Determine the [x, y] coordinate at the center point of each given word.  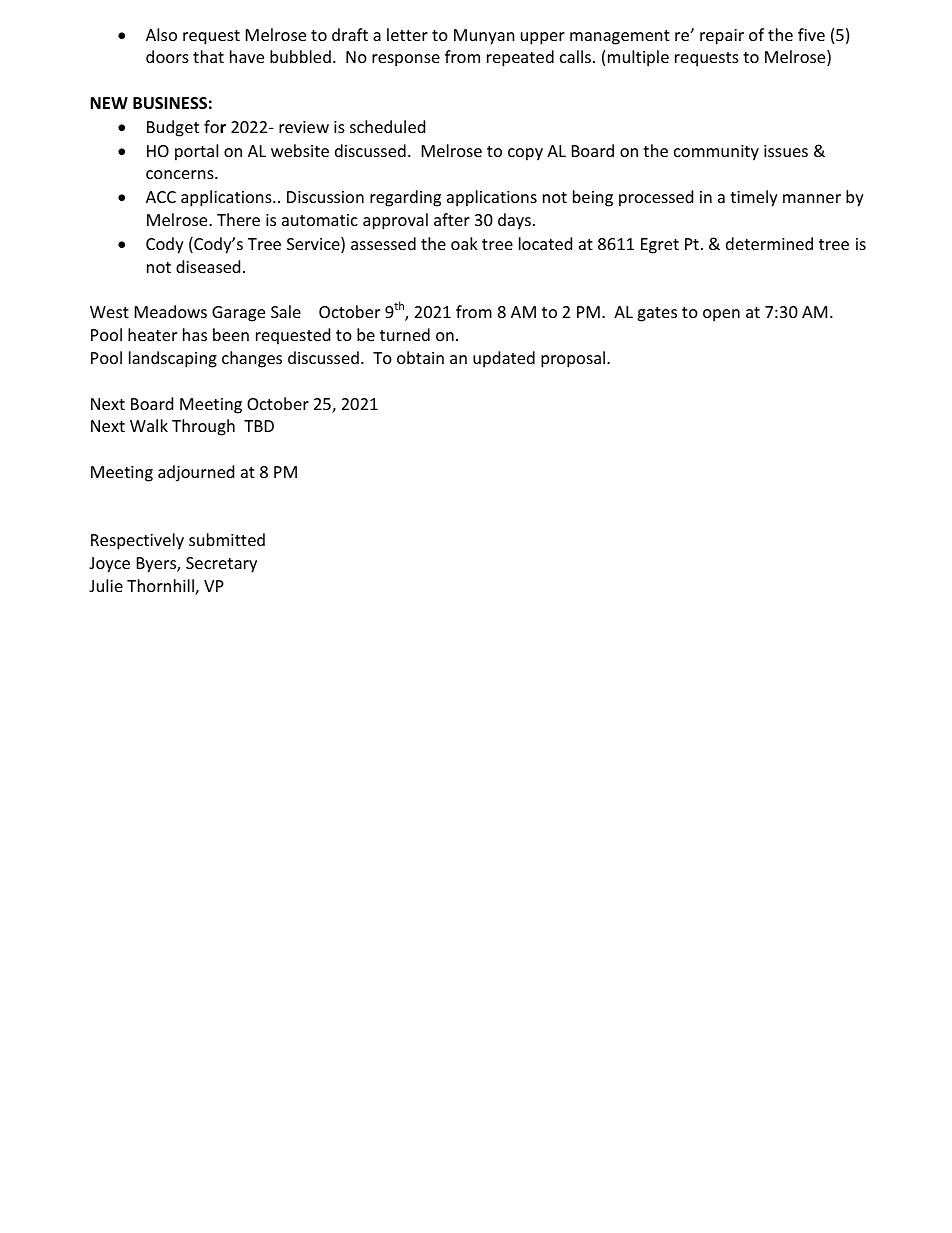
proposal [574, 359]
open [721, 315]
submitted [227, 539]
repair [722, 37]
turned [405, 334]
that [208, 56]
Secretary [221, 565]
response [406, 60]
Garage [238, 314]
